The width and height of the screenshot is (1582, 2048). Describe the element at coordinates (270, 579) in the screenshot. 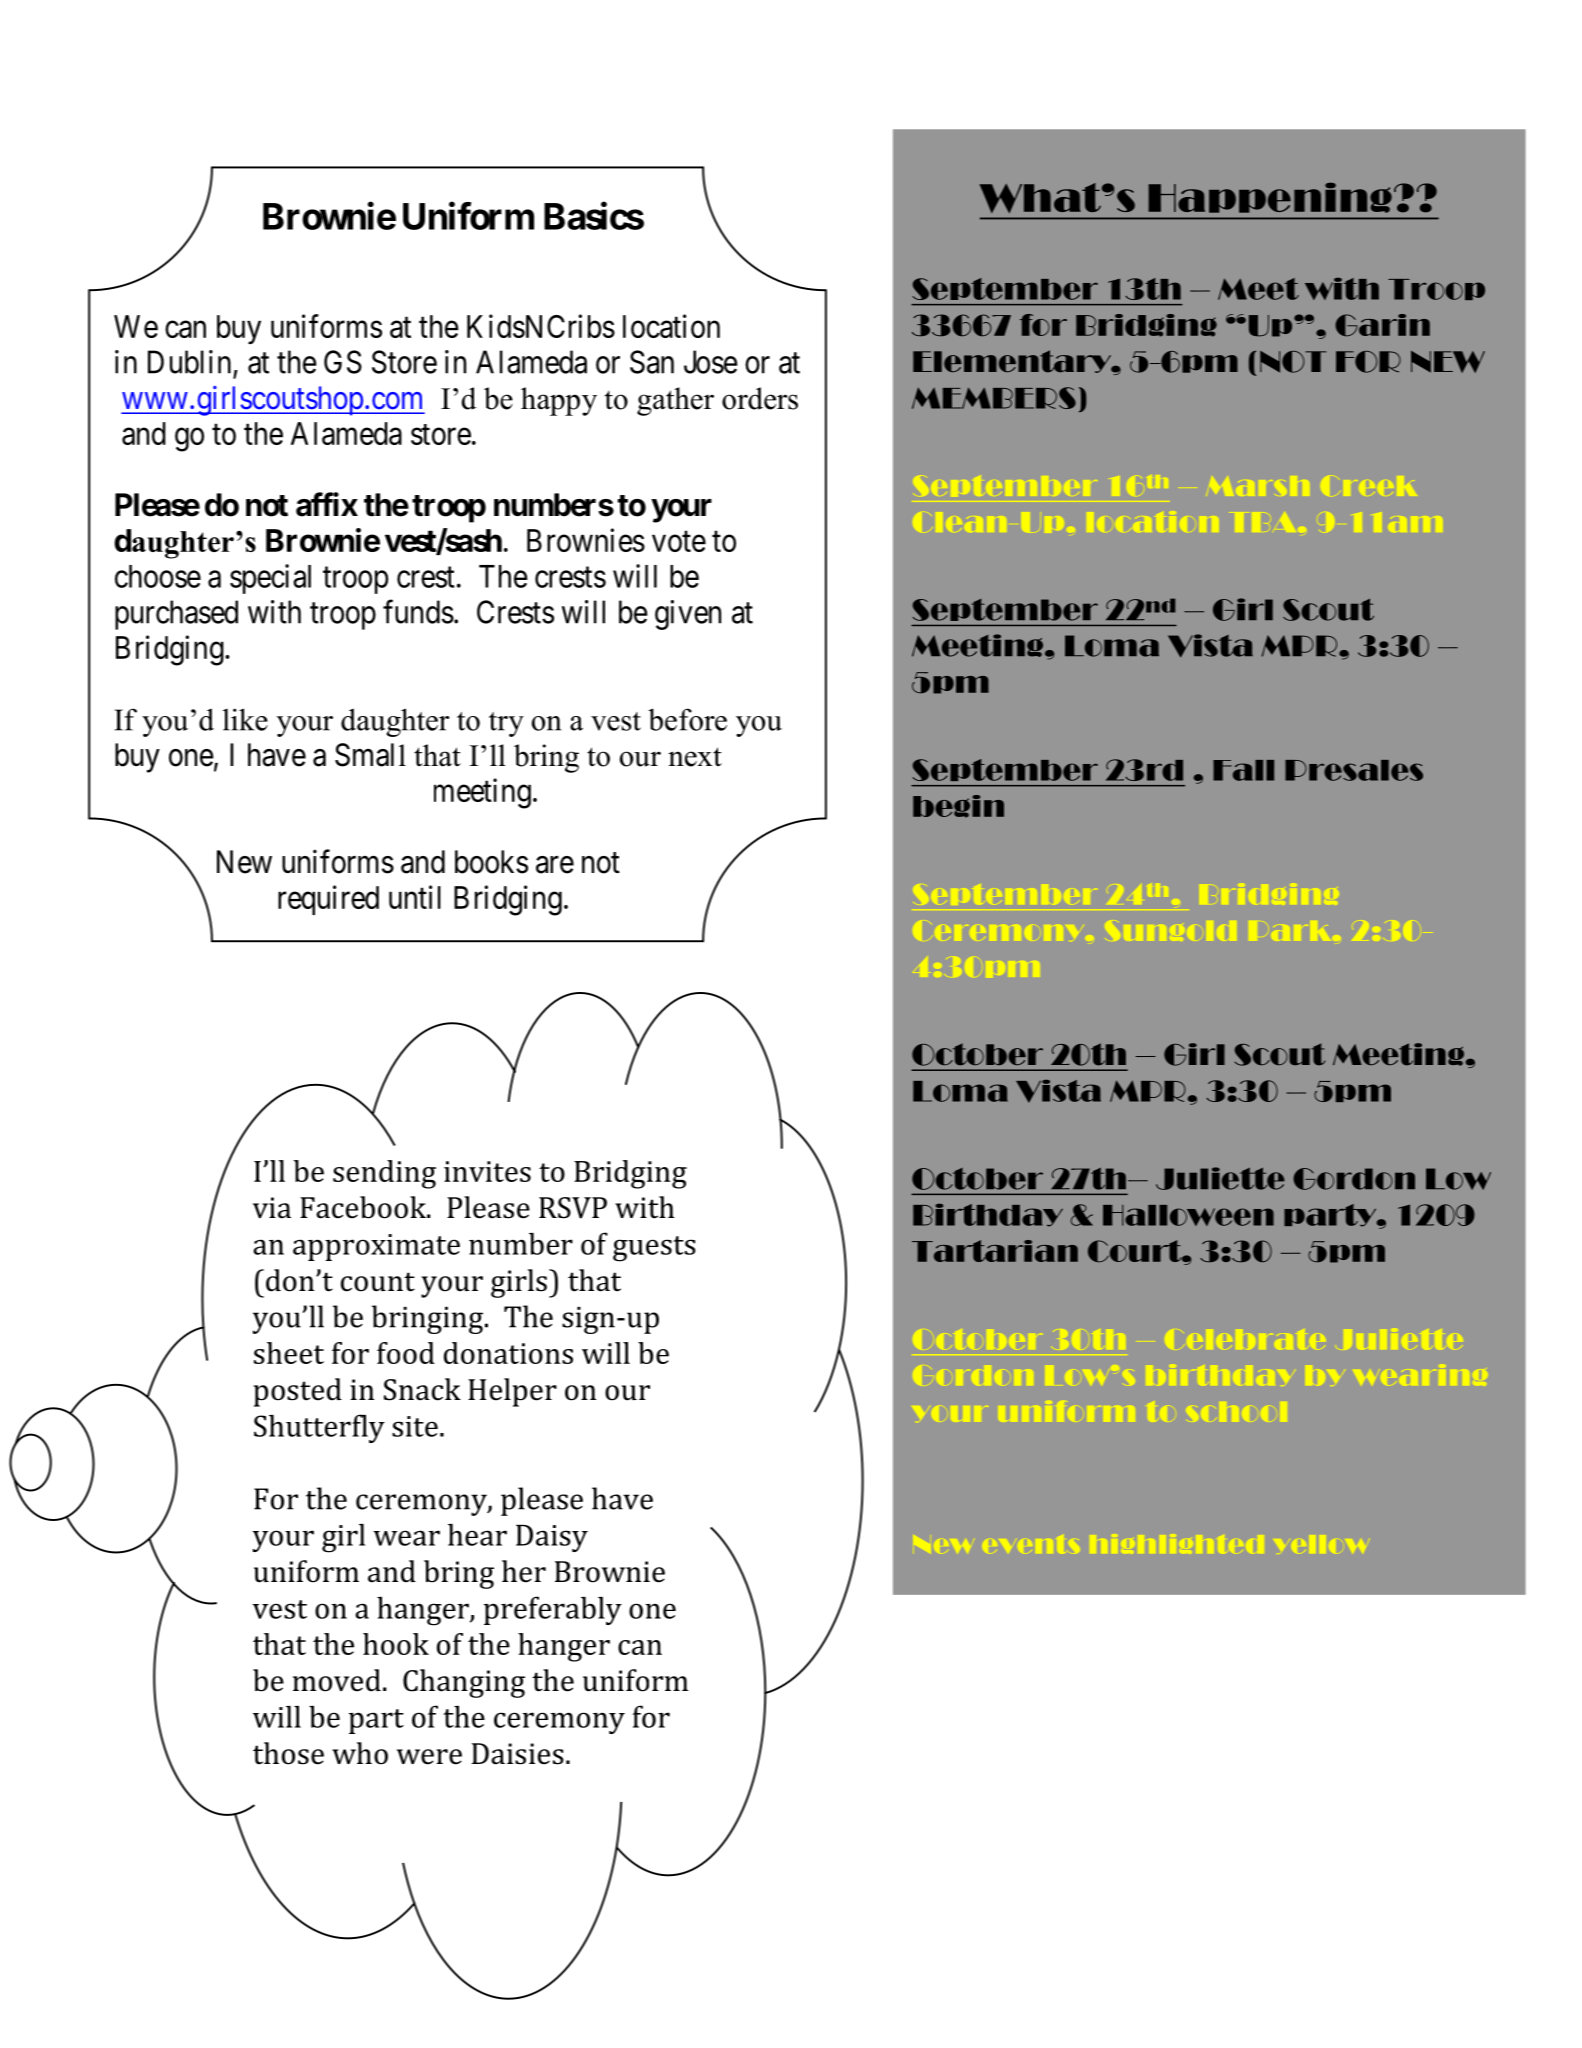

I see `special` at that location.
